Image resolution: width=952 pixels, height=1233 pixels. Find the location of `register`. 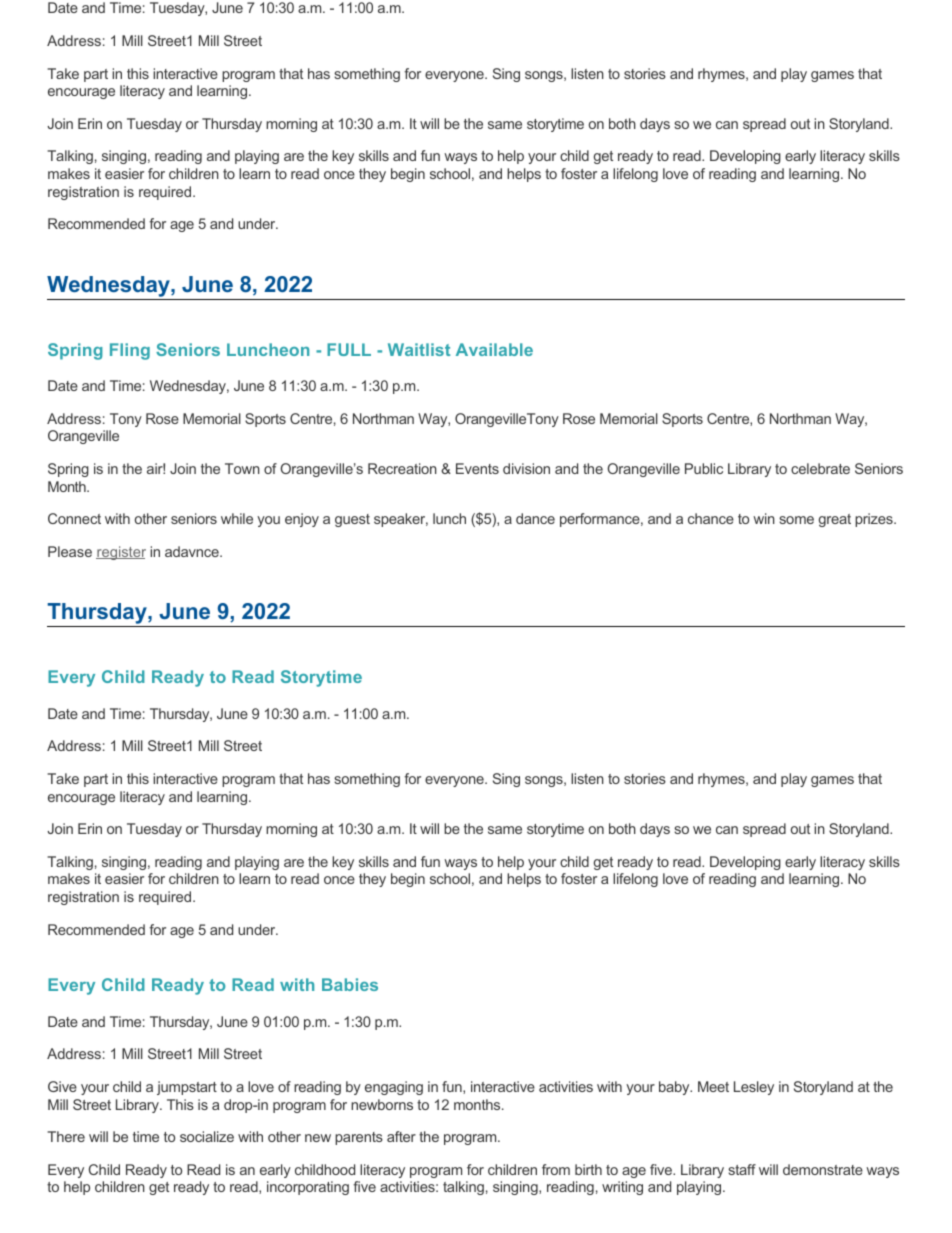

register is located at coordinates (121, 553).
